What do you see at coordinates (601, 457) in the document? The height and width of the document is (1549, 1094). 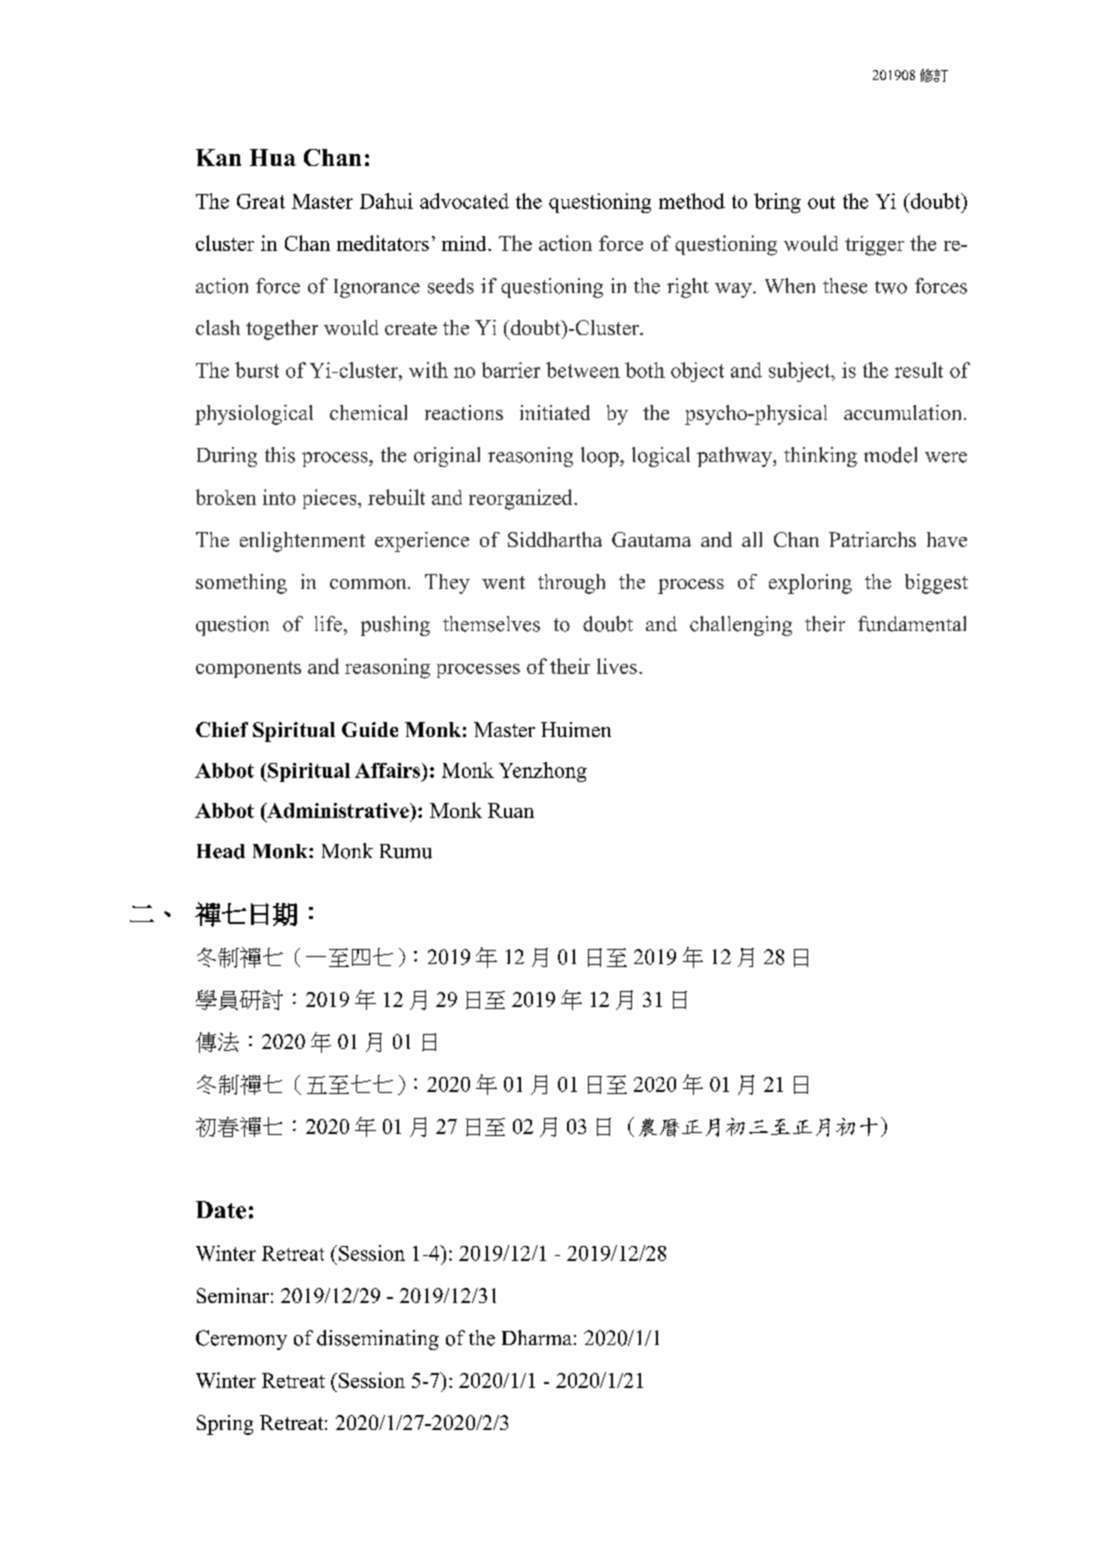 I see `loop` at bounding box center [601, 457].
